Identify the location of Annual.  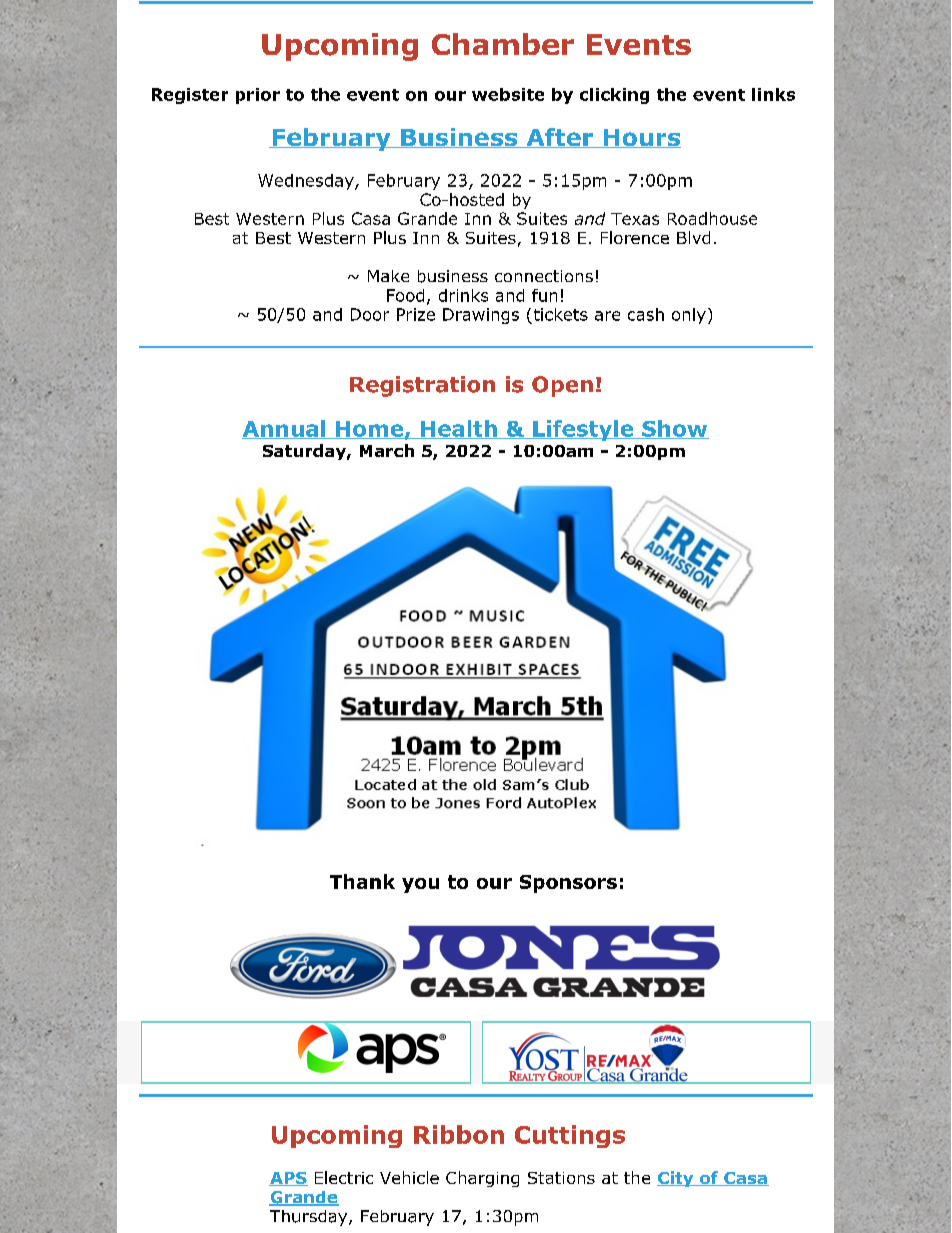
(285, 429).
